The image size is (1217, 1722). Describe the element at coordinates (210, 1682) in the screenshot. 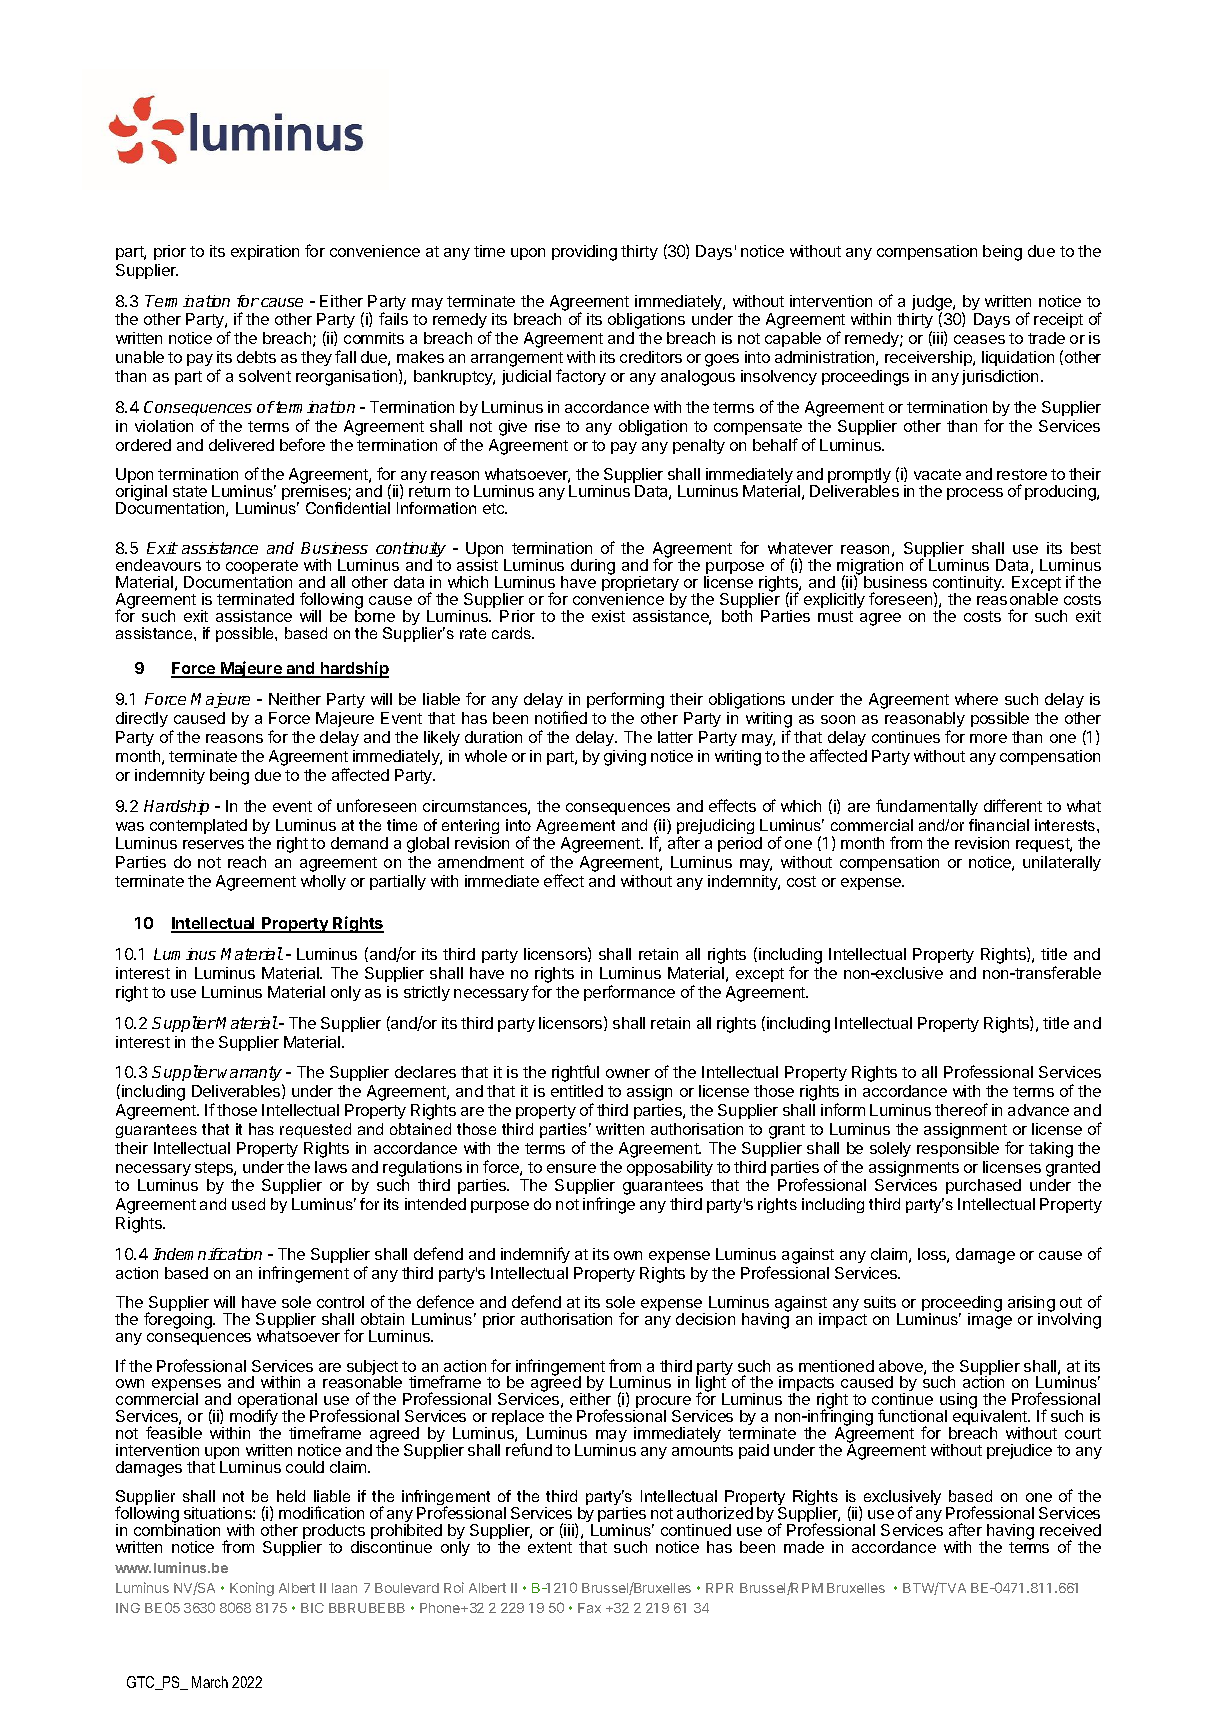

I see `March` at that location.
